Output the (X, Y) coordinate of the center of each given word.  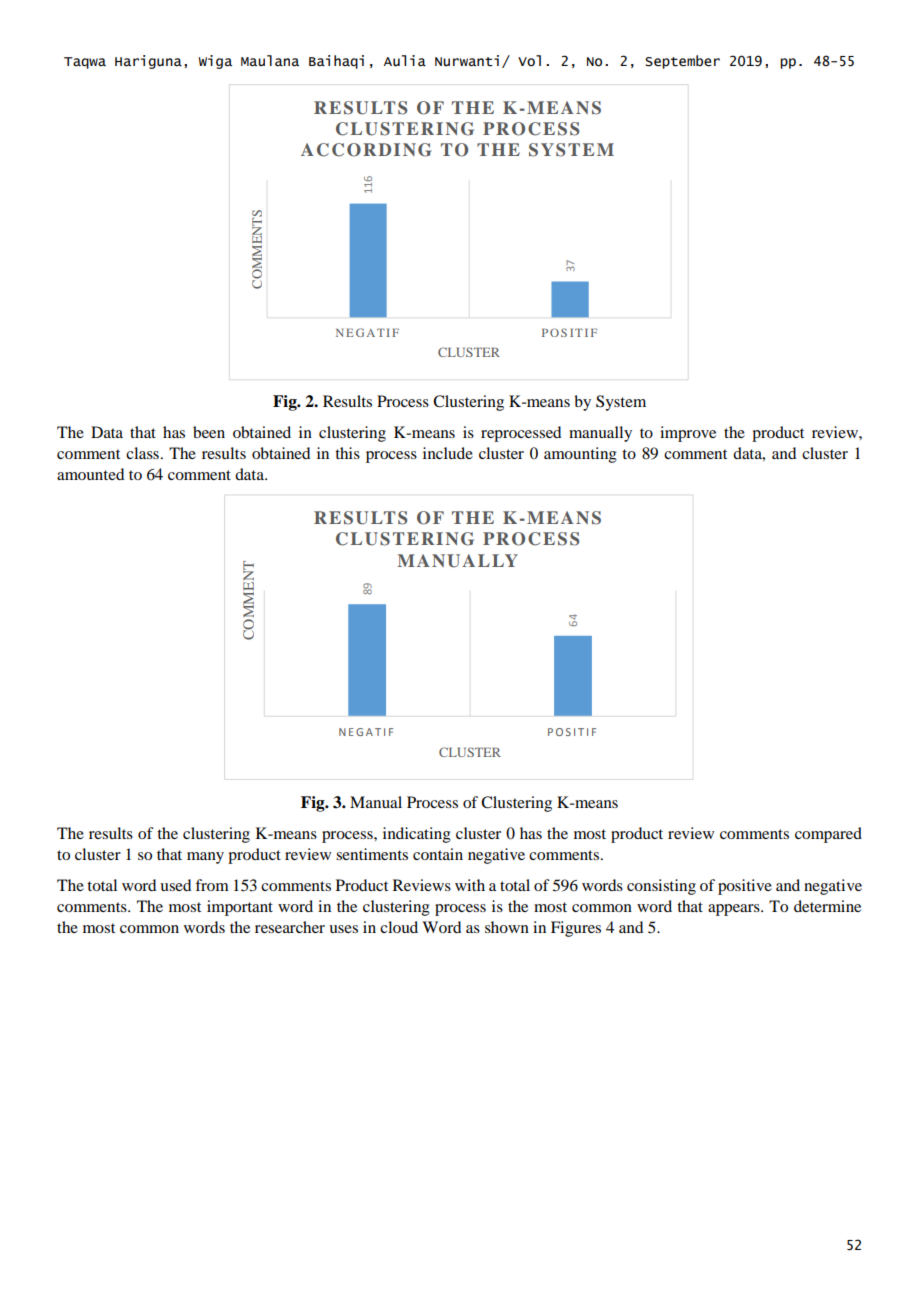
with (470, 885)
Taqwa (85, 63)
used (175, 885)
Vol (529, 61)
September (682, 62)
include (448, 453)
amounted (90, 474)
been (209, 432)
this (347, 453)
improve (688, 434)
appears (735, 910)
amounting (580, 455)
